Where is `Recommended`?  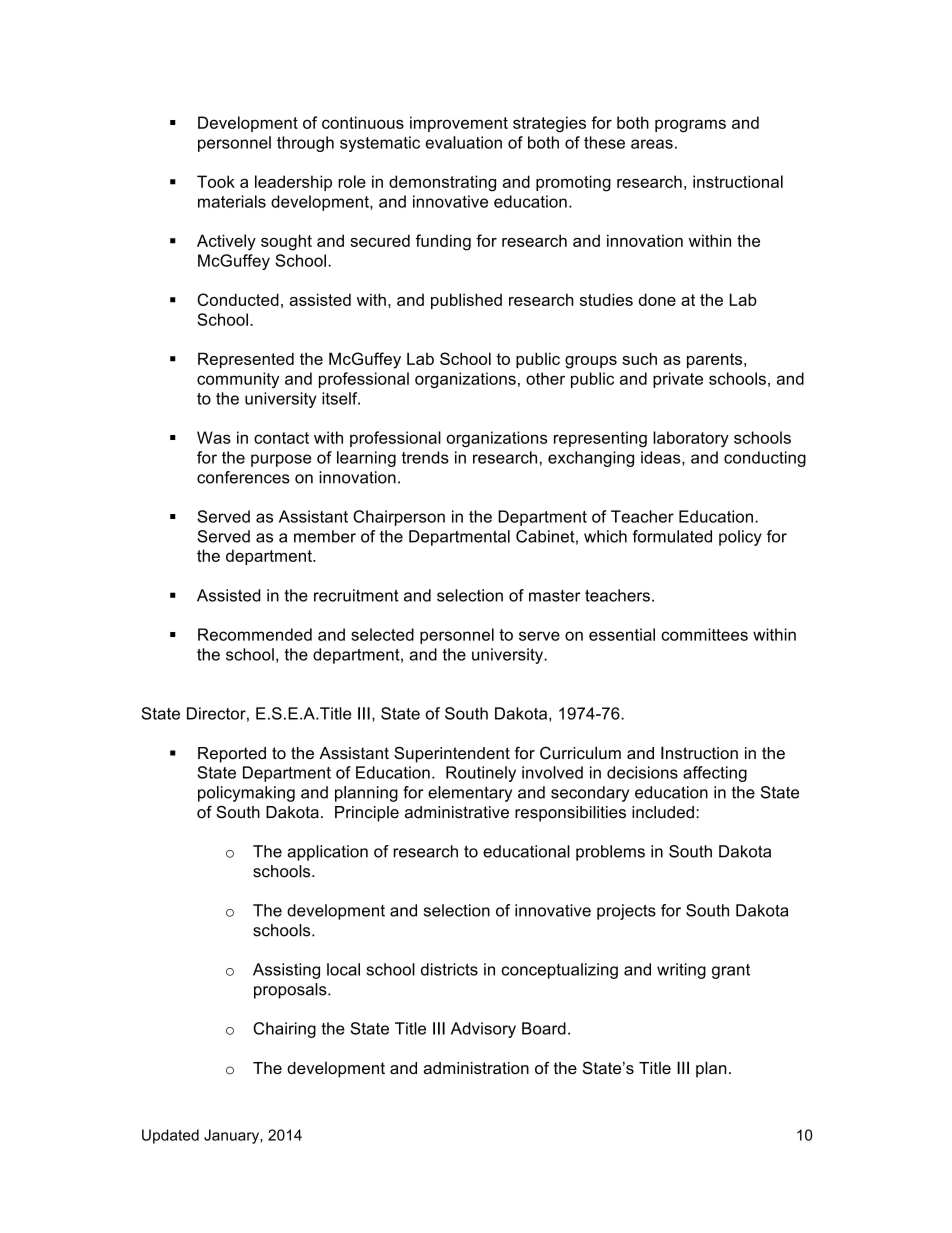
Recommended is located at coordinates (255, 634).
